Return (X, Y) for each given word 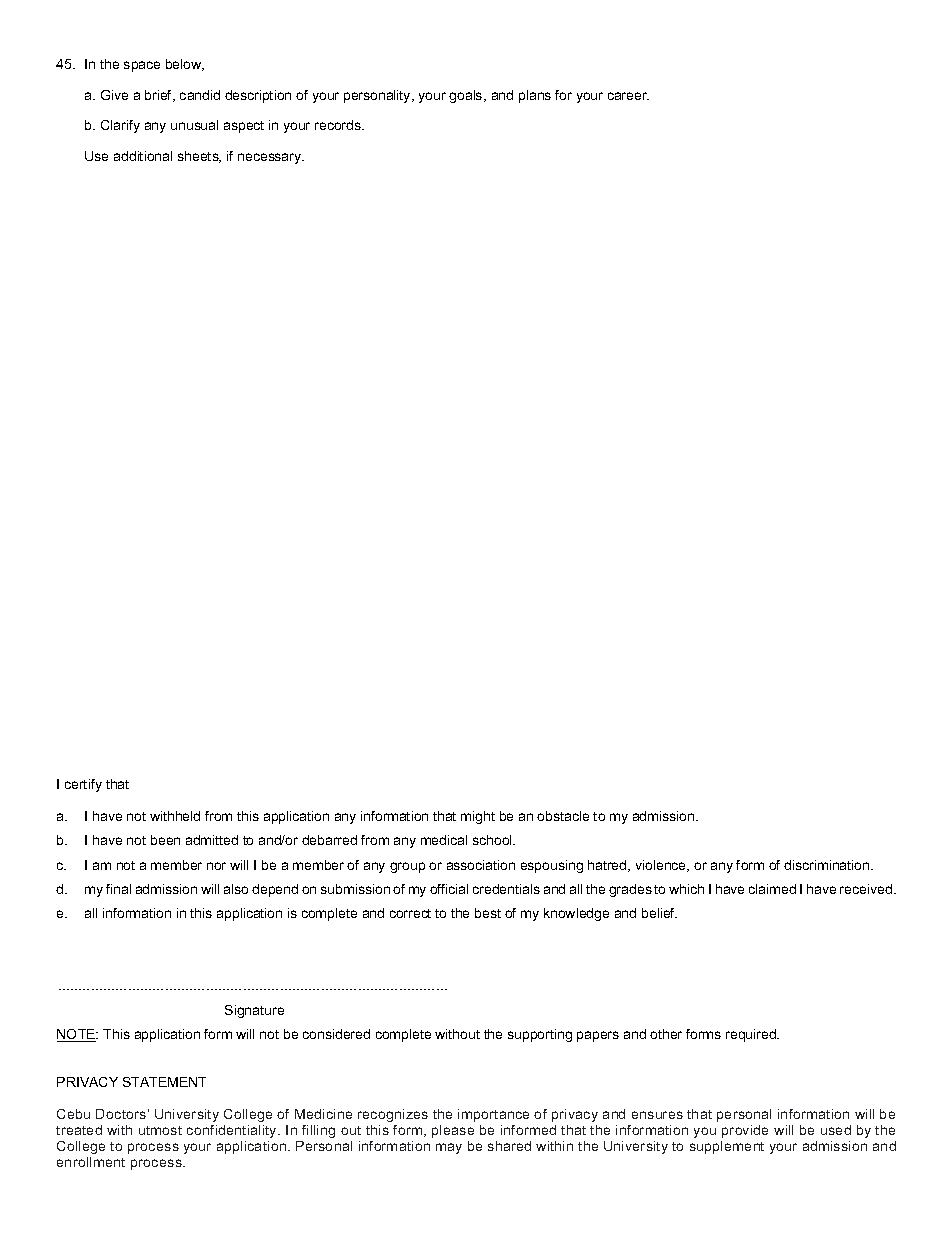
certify (83, 785)
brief (160, 96)
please (453, 1131)
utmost (160, 1130)
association (481, 865)
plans (535, 96)
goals (467, 96)
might (478, 817)
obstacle (563, 816)
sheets (199, 157)
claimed (772, 889)
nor (216, 866)
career (628, 96)
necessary (271, 158)
